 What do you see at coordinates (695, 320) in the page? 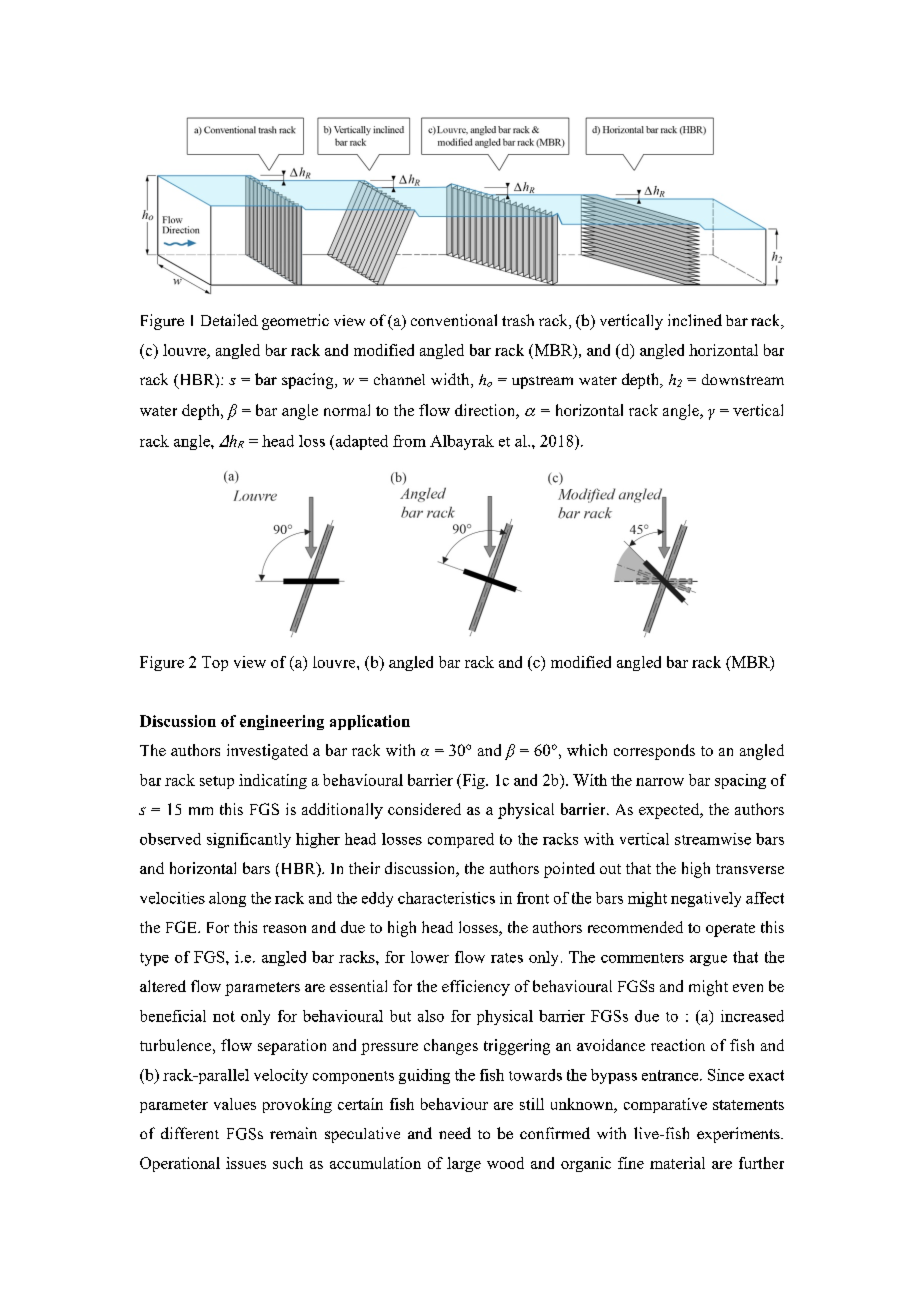
I see `inclined` at bounding box center [695, 320].
